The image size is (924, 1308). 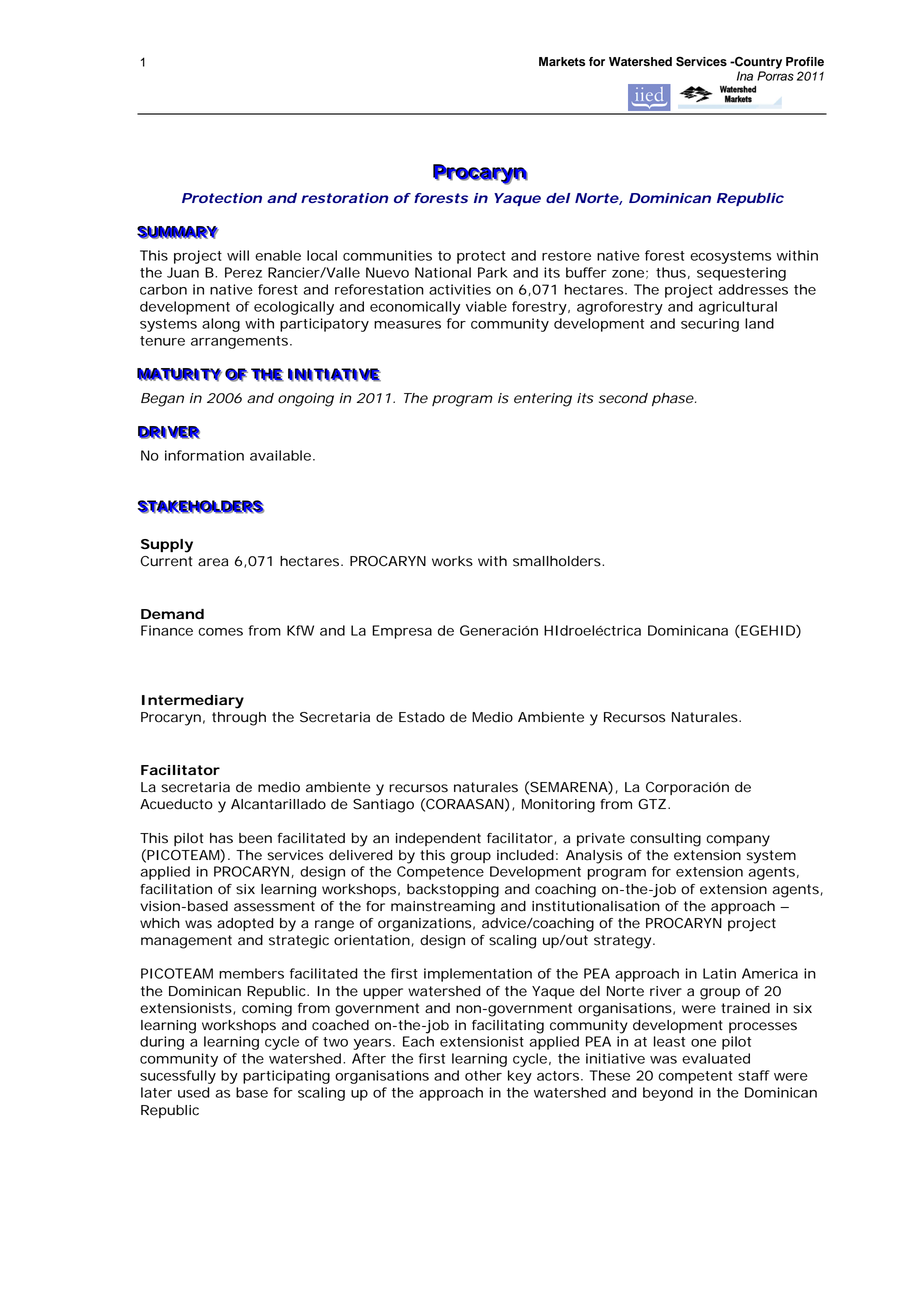 What do you see at coordinates (562, 62) in the screenshot?
I see `Markets` at bounding box center [562, 62].
